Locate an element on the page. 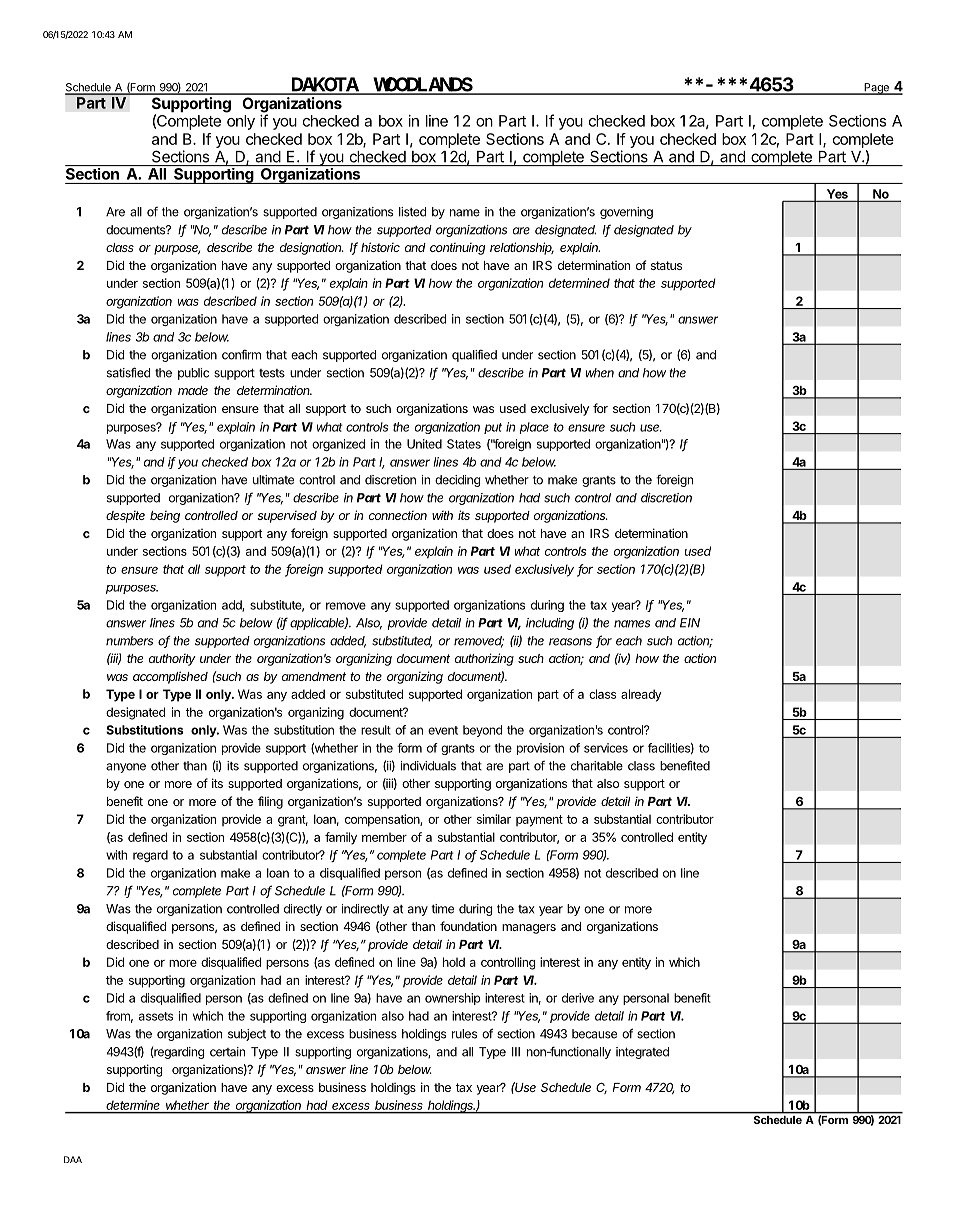  States is located at coordinates (464, 444).
